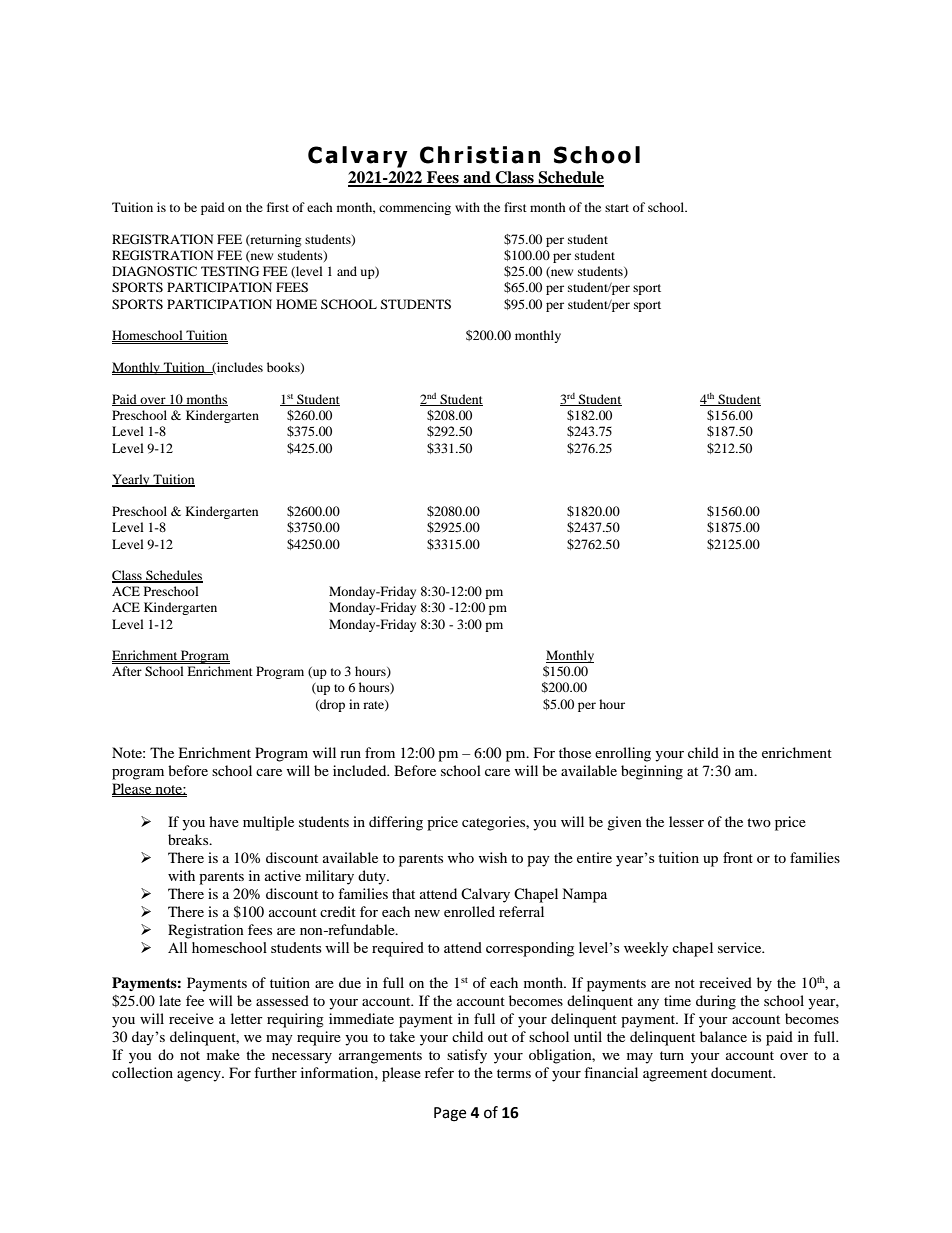  Describe the element at coordinates (617, 208) in the screenshot. I see `start` at that location.
